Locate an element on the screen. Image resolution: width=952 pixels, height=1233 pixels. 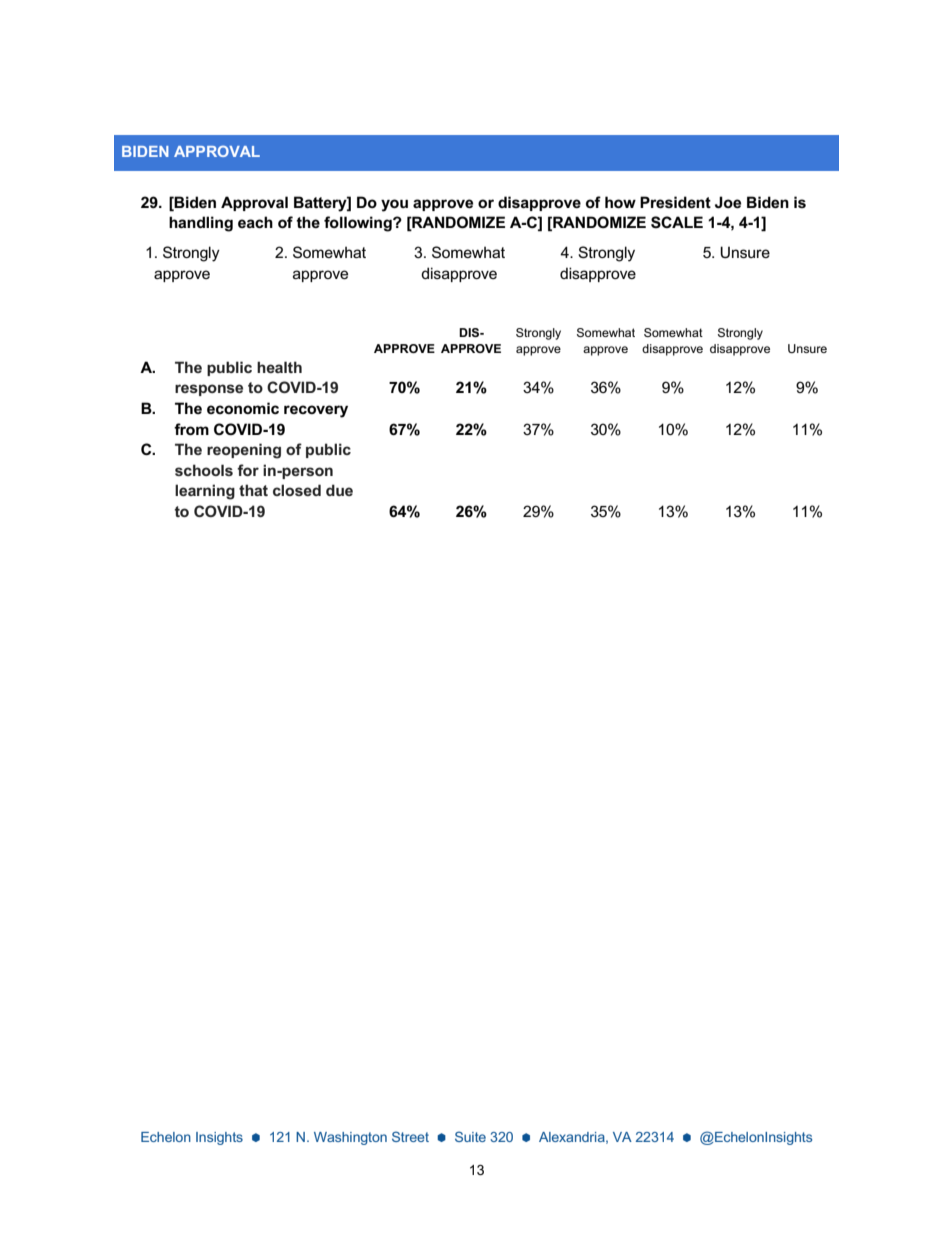
closed is located at coordinates (297, 490).
